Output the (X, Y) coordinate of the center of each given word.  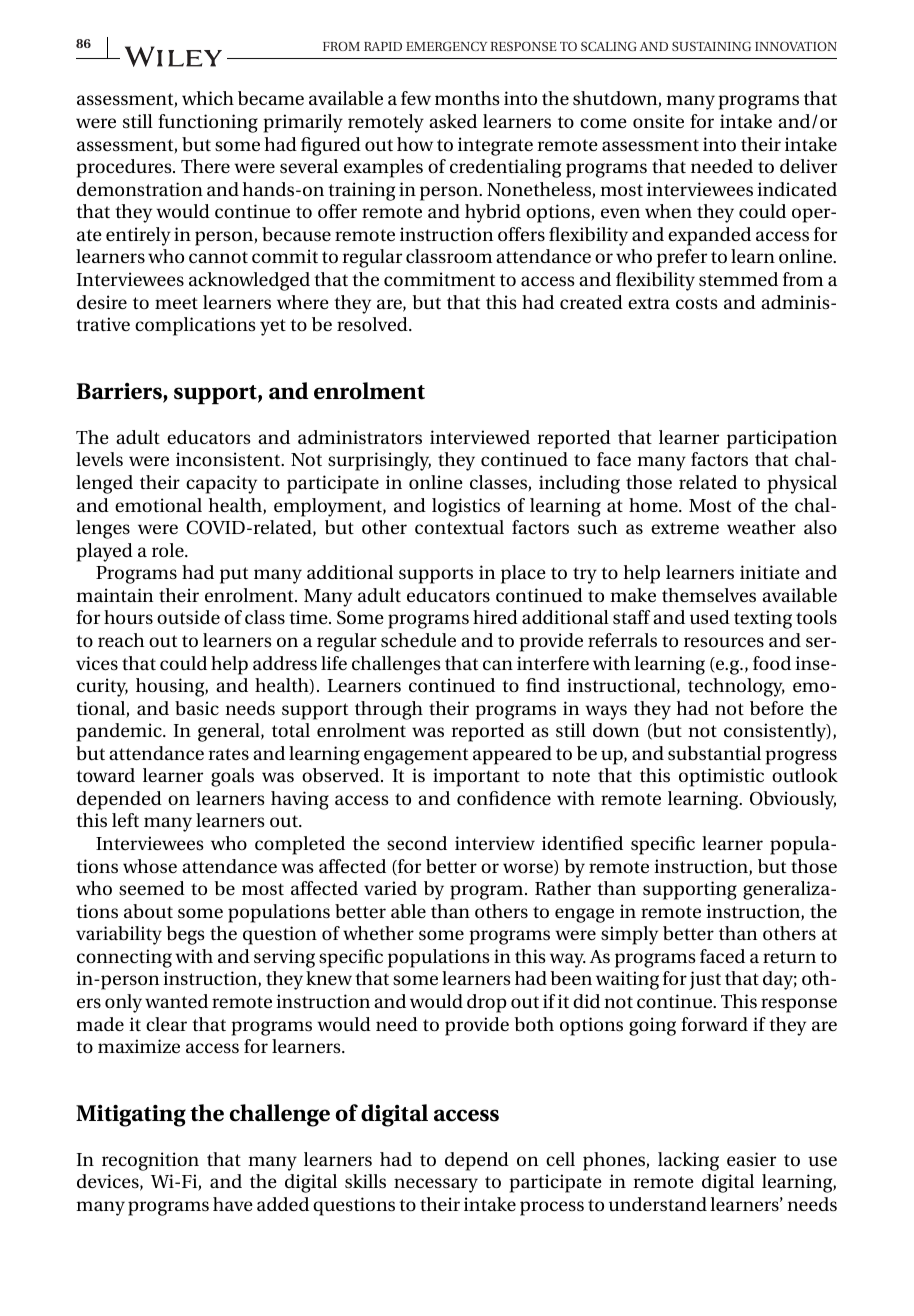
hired (495, 617)
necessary (436, 1185)
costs (697, 303)
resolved (373, 324)
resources (724, 642)
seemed (152, 888)
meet (176, 303)
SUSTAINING (711, 46)
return (789, 957)
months (467, 98)
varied (390, 888)
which (208, 98)
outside (188, 617)
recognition (150, 1161)
